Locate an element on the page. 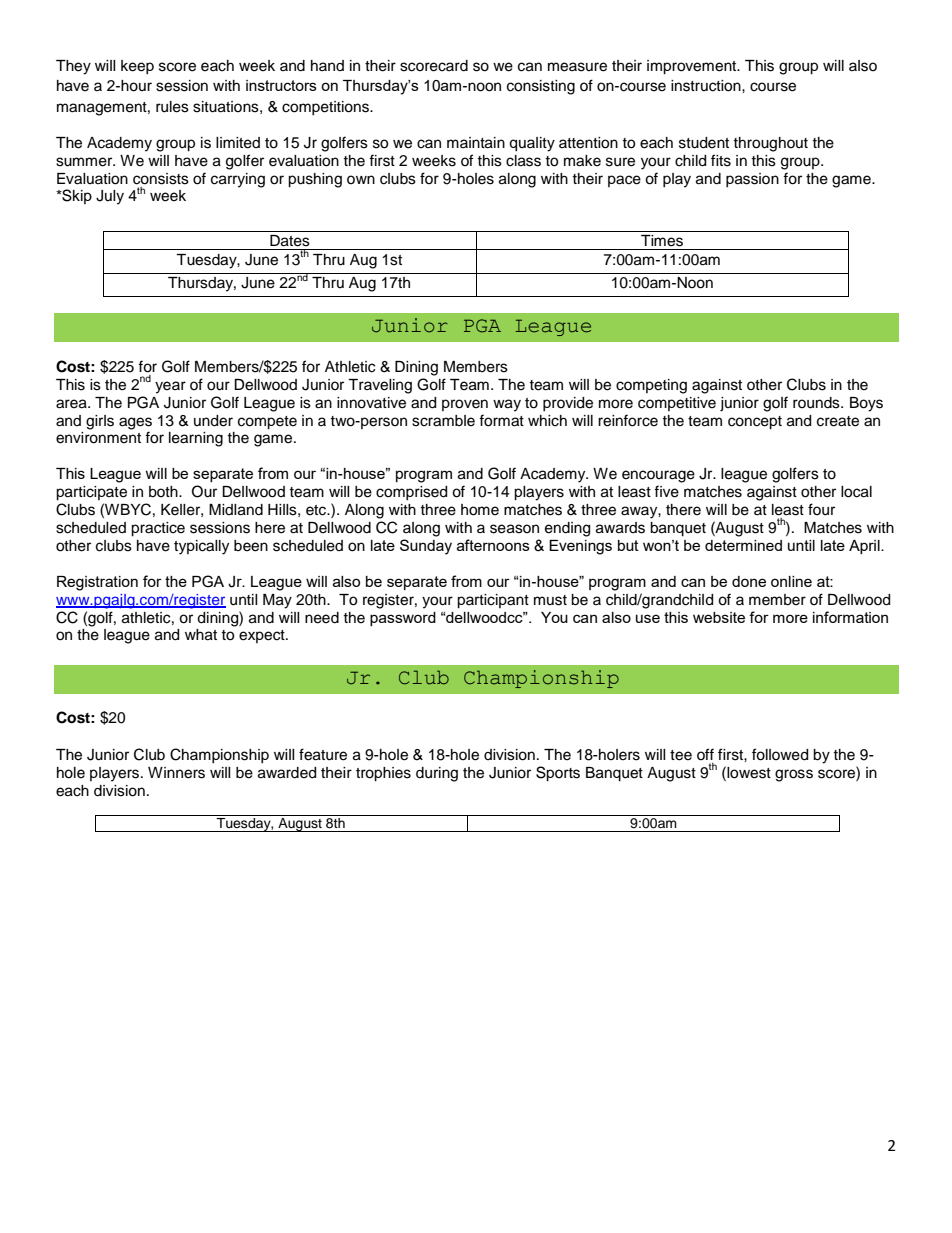  instruction is located at coordinates (707, 86).
